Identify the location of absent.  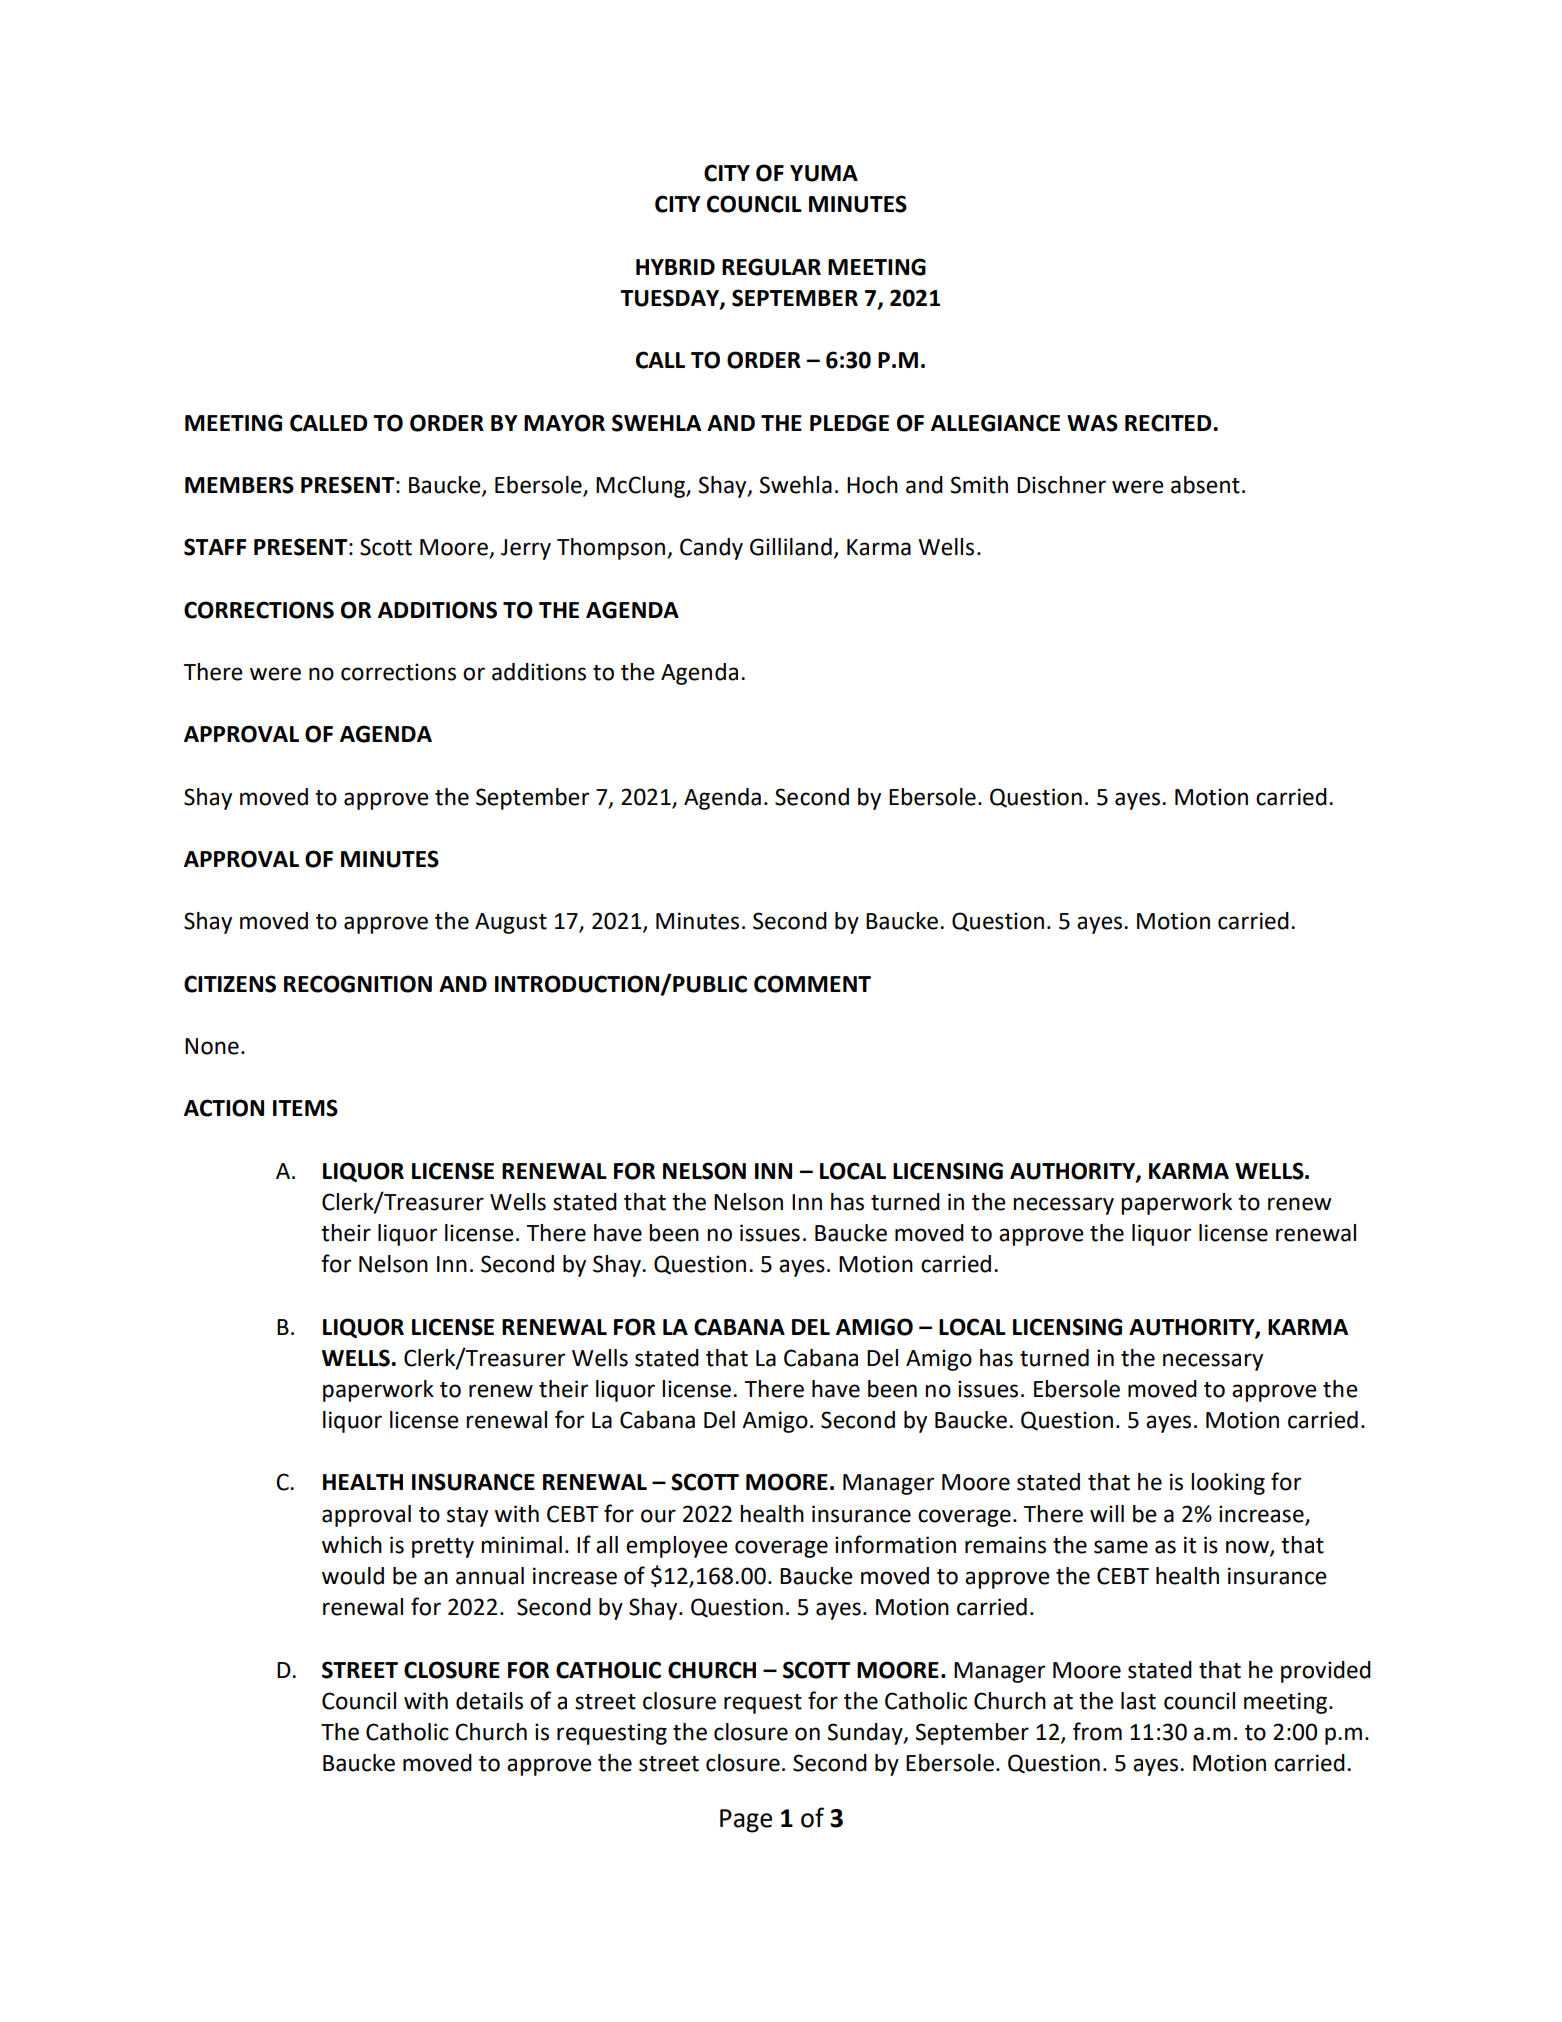
(1205, 485).
